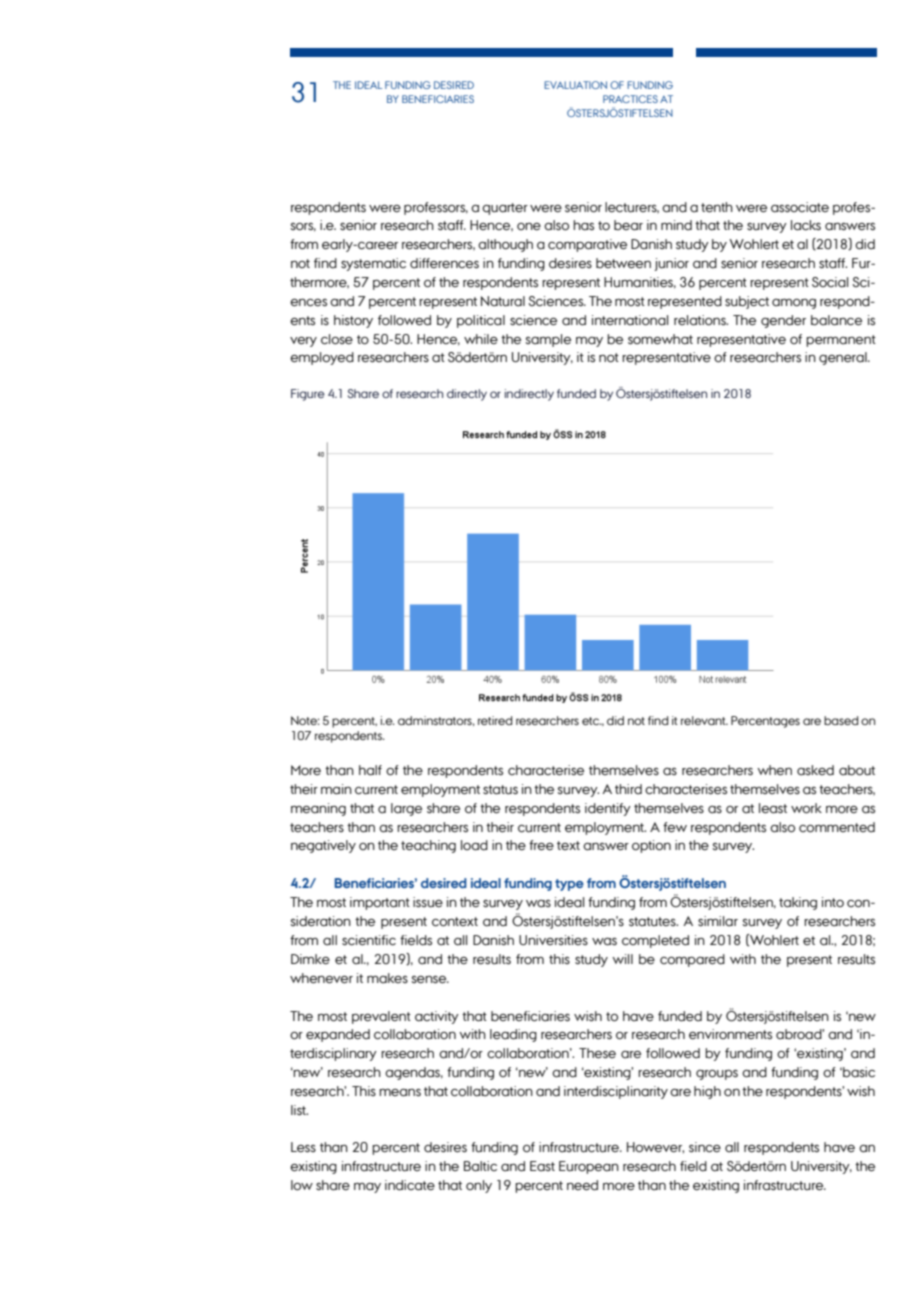 The width and height of the image is (924, 1308). I want to click on since, so click(705, 1147).
